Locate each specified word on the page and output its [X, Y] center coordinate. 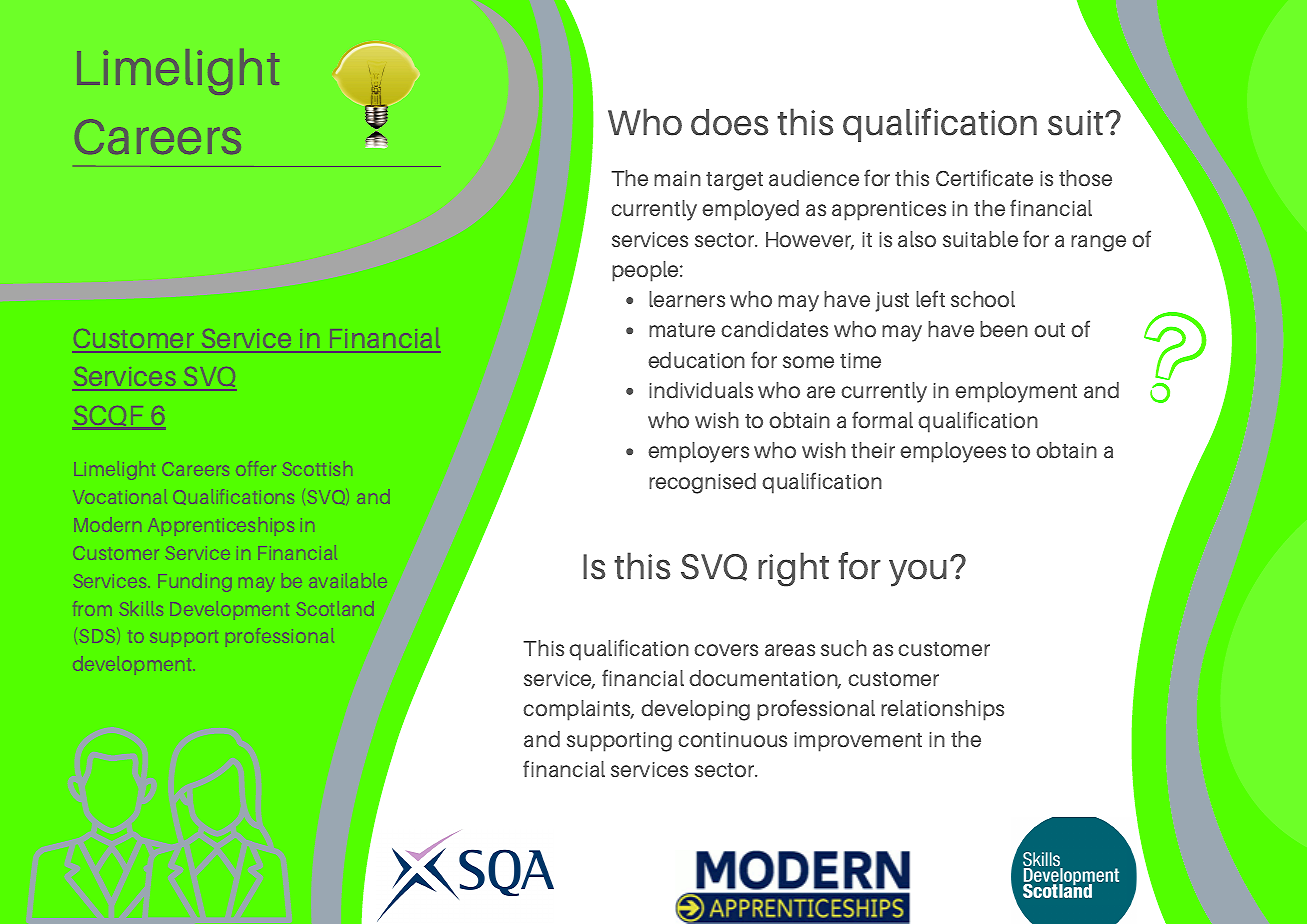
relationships [942, 710]
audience [814, 178]
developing [695, 710]
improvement [858, 742]
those [1085, 178]
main [677, 178]
